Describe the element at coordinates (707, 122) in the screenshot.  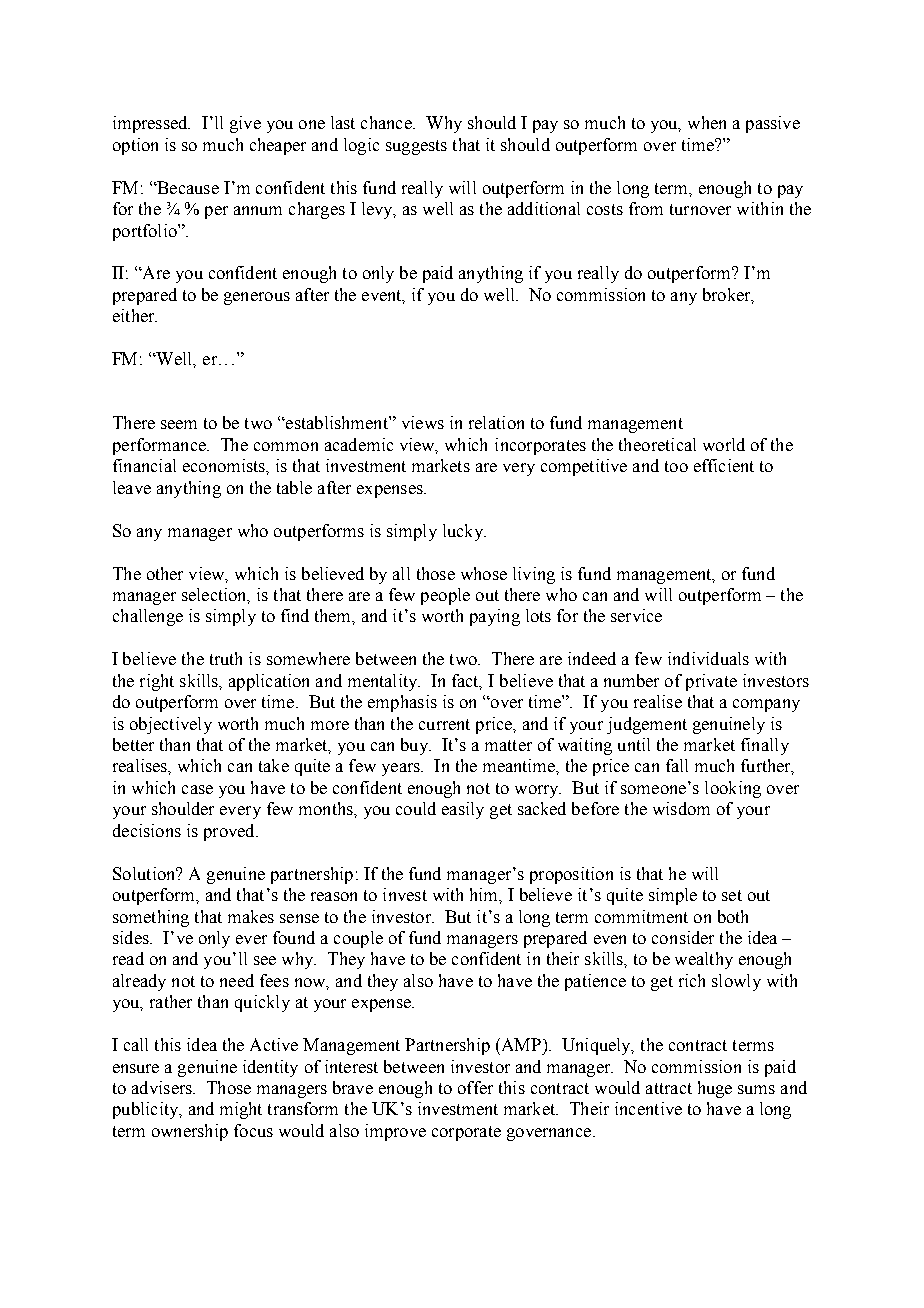
I see `when` at that location.
